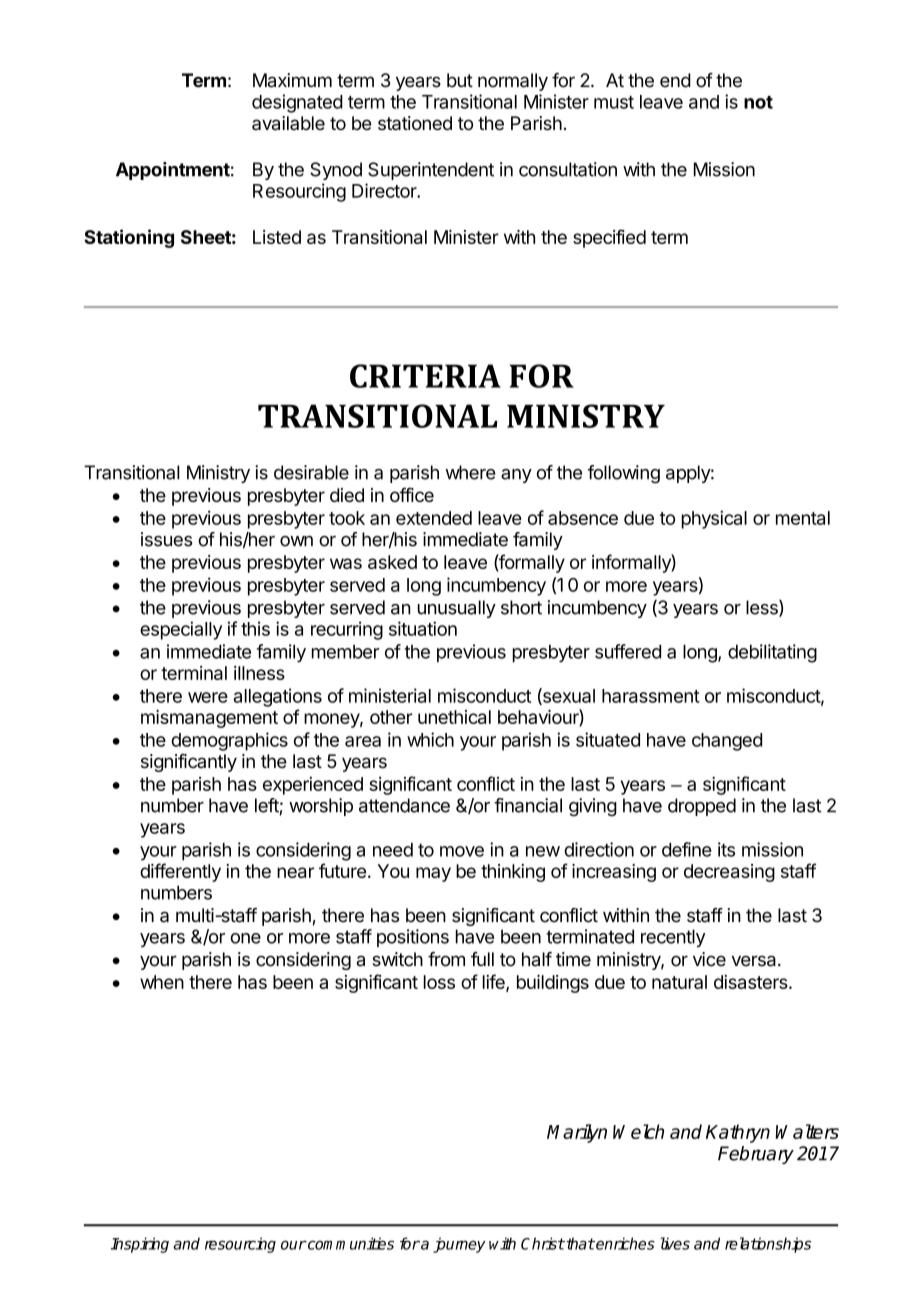 This page has height=1308, width=924. What do you see at coordinates (140, 1245) in the page?
I see `Inspiring` at bounding box center [140, 1245].
